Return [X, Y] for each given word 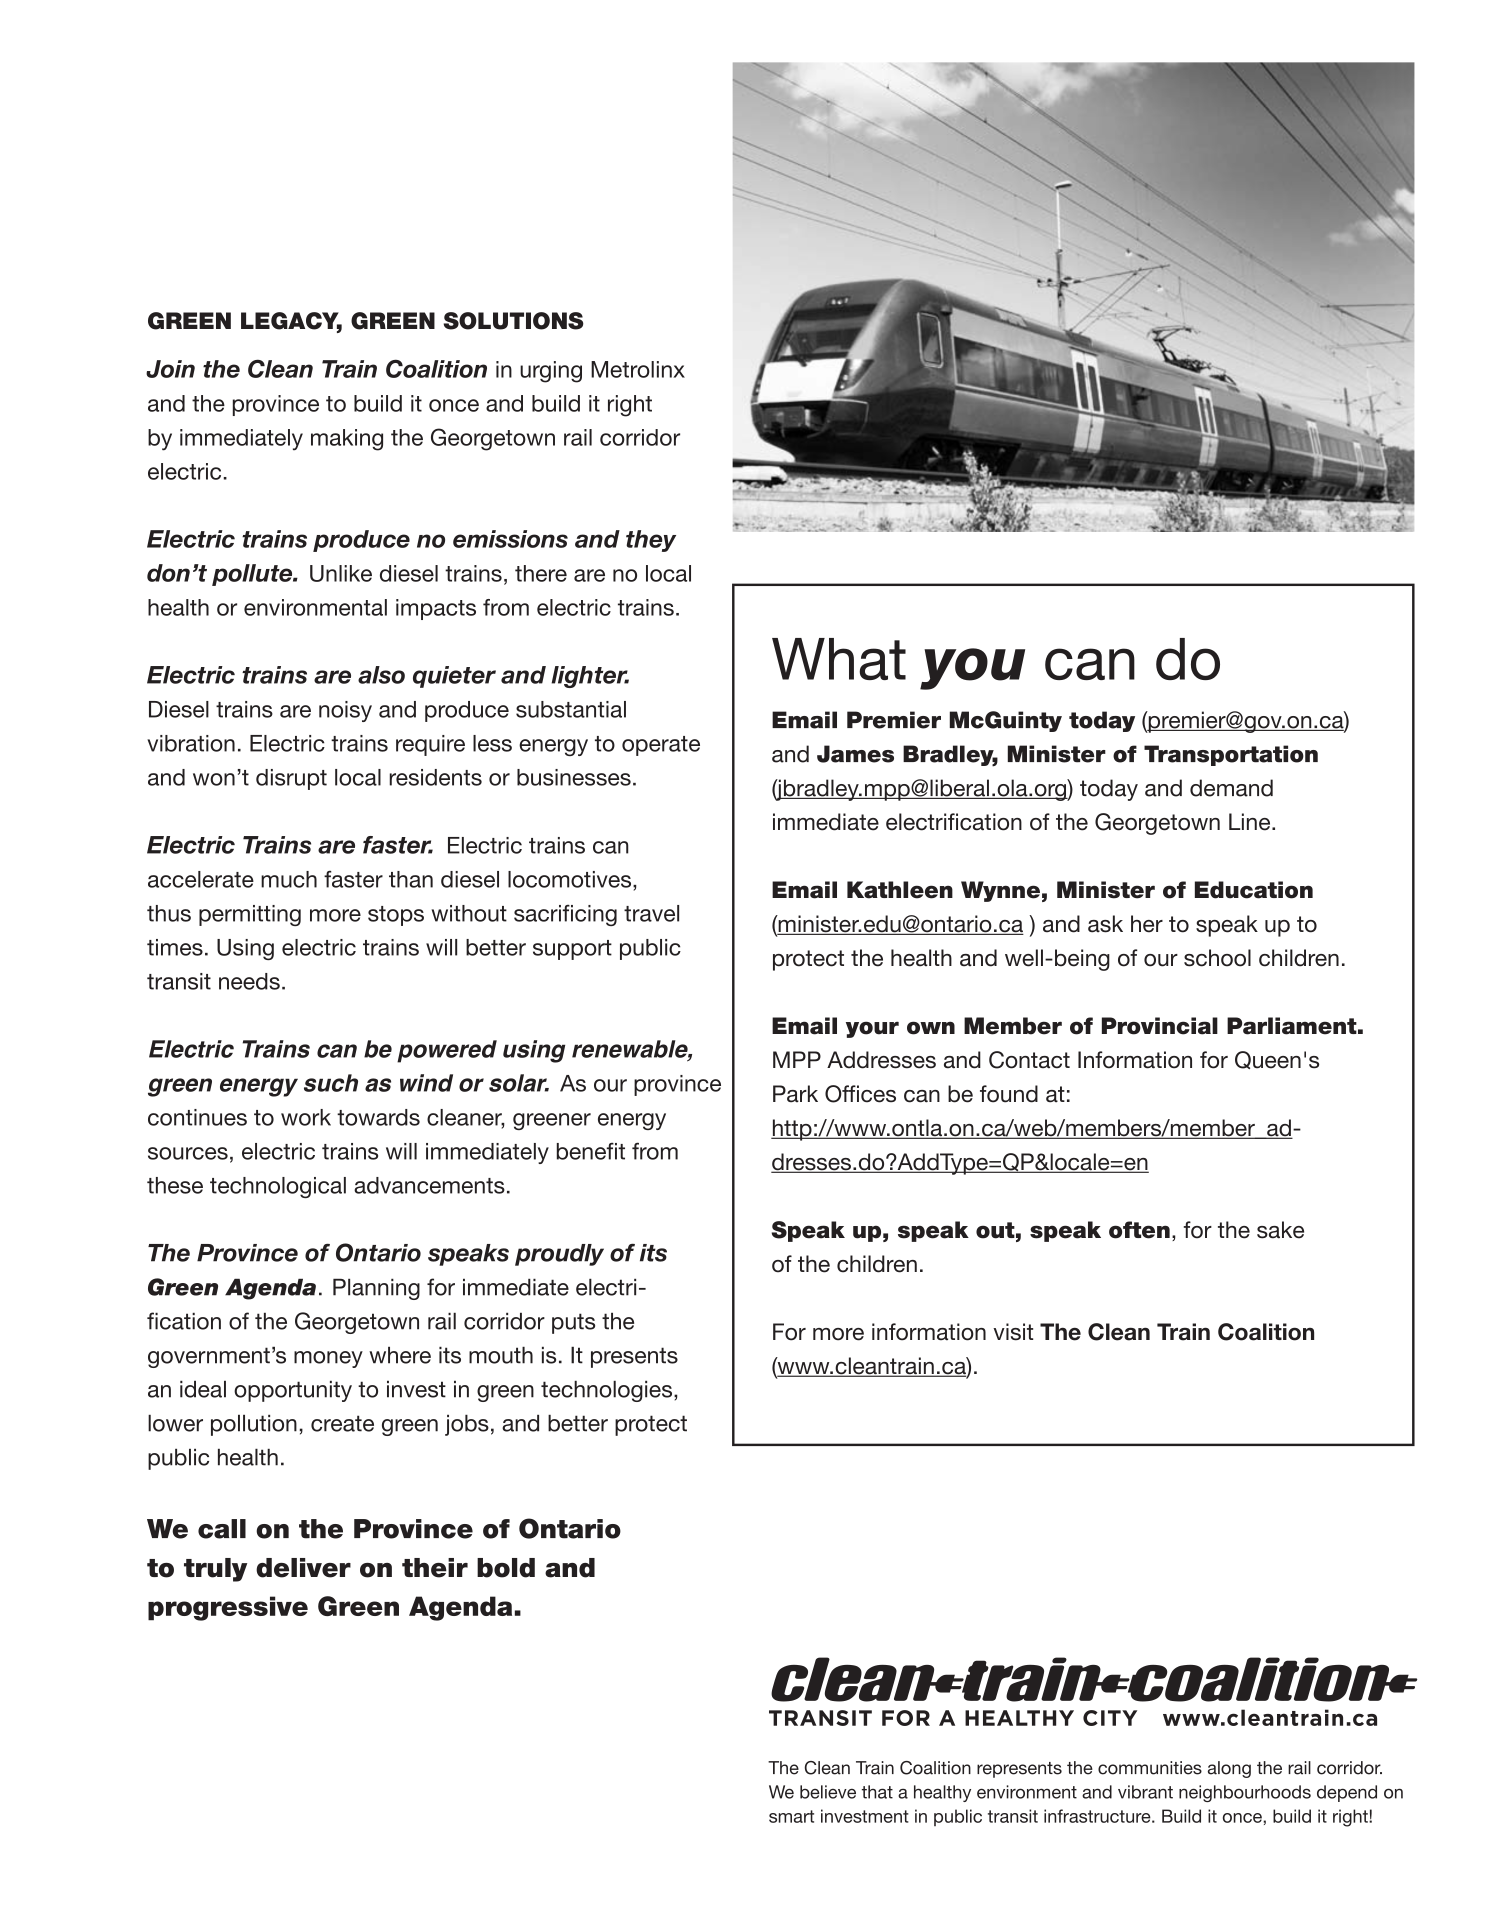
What [839, 659]
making [347, 440]
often [1139, 1230]
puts [573, 1323]
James [855, 754]
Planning [376, 1289]
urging [551, 372]
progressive [228, 1608]
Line [1251, 822]
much [289, 879]
